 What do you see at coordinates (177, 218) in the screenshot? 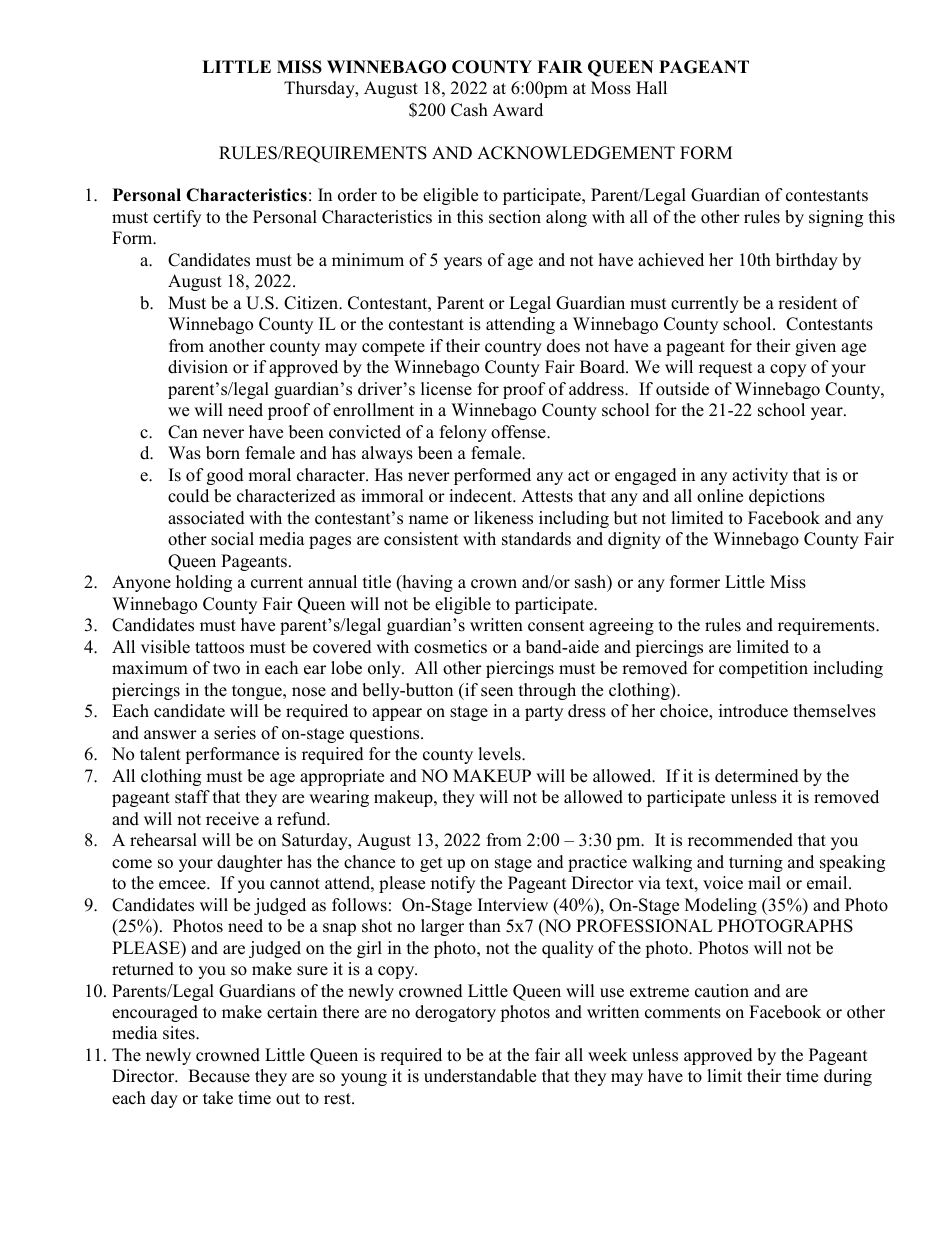
I see `certify` at bounding box center [177, 218].
